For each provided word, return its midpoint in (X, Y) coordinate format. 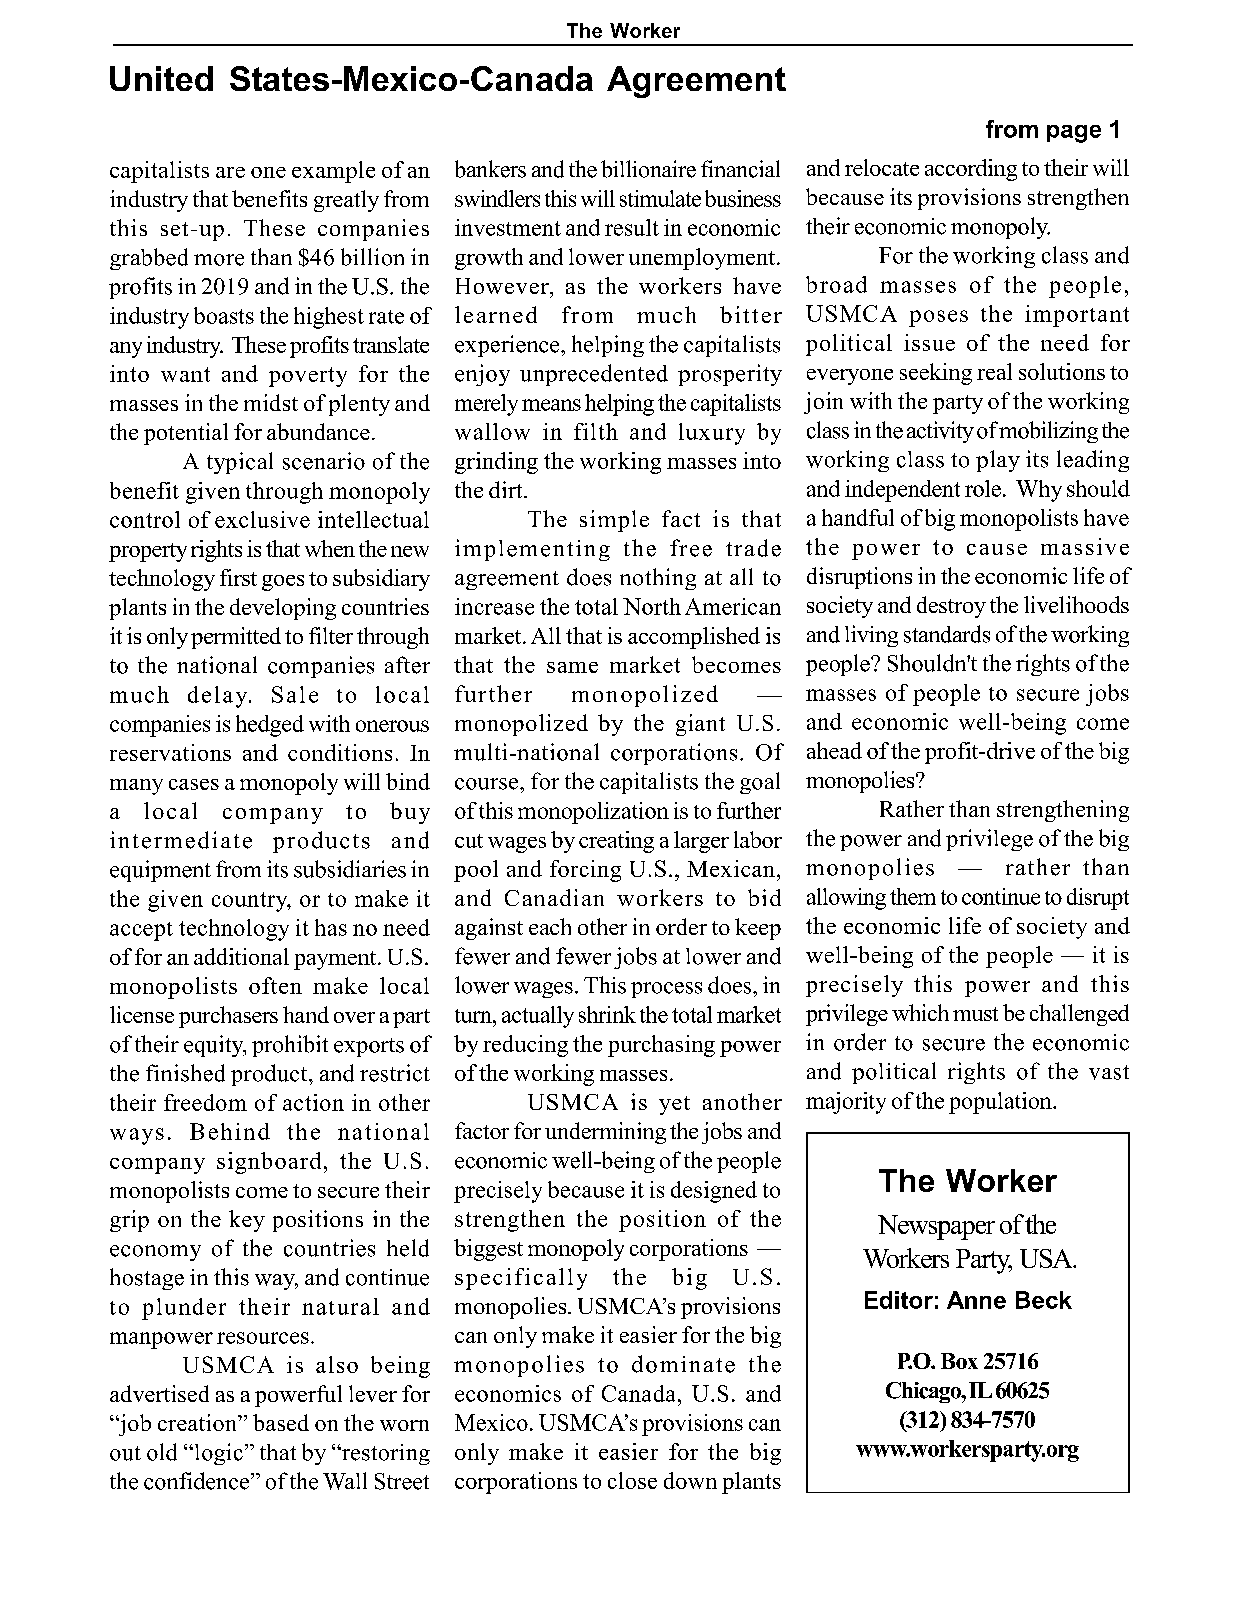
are (230, 172)
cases (194, 784)
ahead (834, 750)
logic (217, 1454)
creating (616, 842)
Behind (230, 1131)
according (971, 170)
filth (596, 431)
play (998, 461)
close (632, 1480)
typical (240, 463)
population (1001, 1103)
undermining (605, 1133)
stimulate (660, 198)
